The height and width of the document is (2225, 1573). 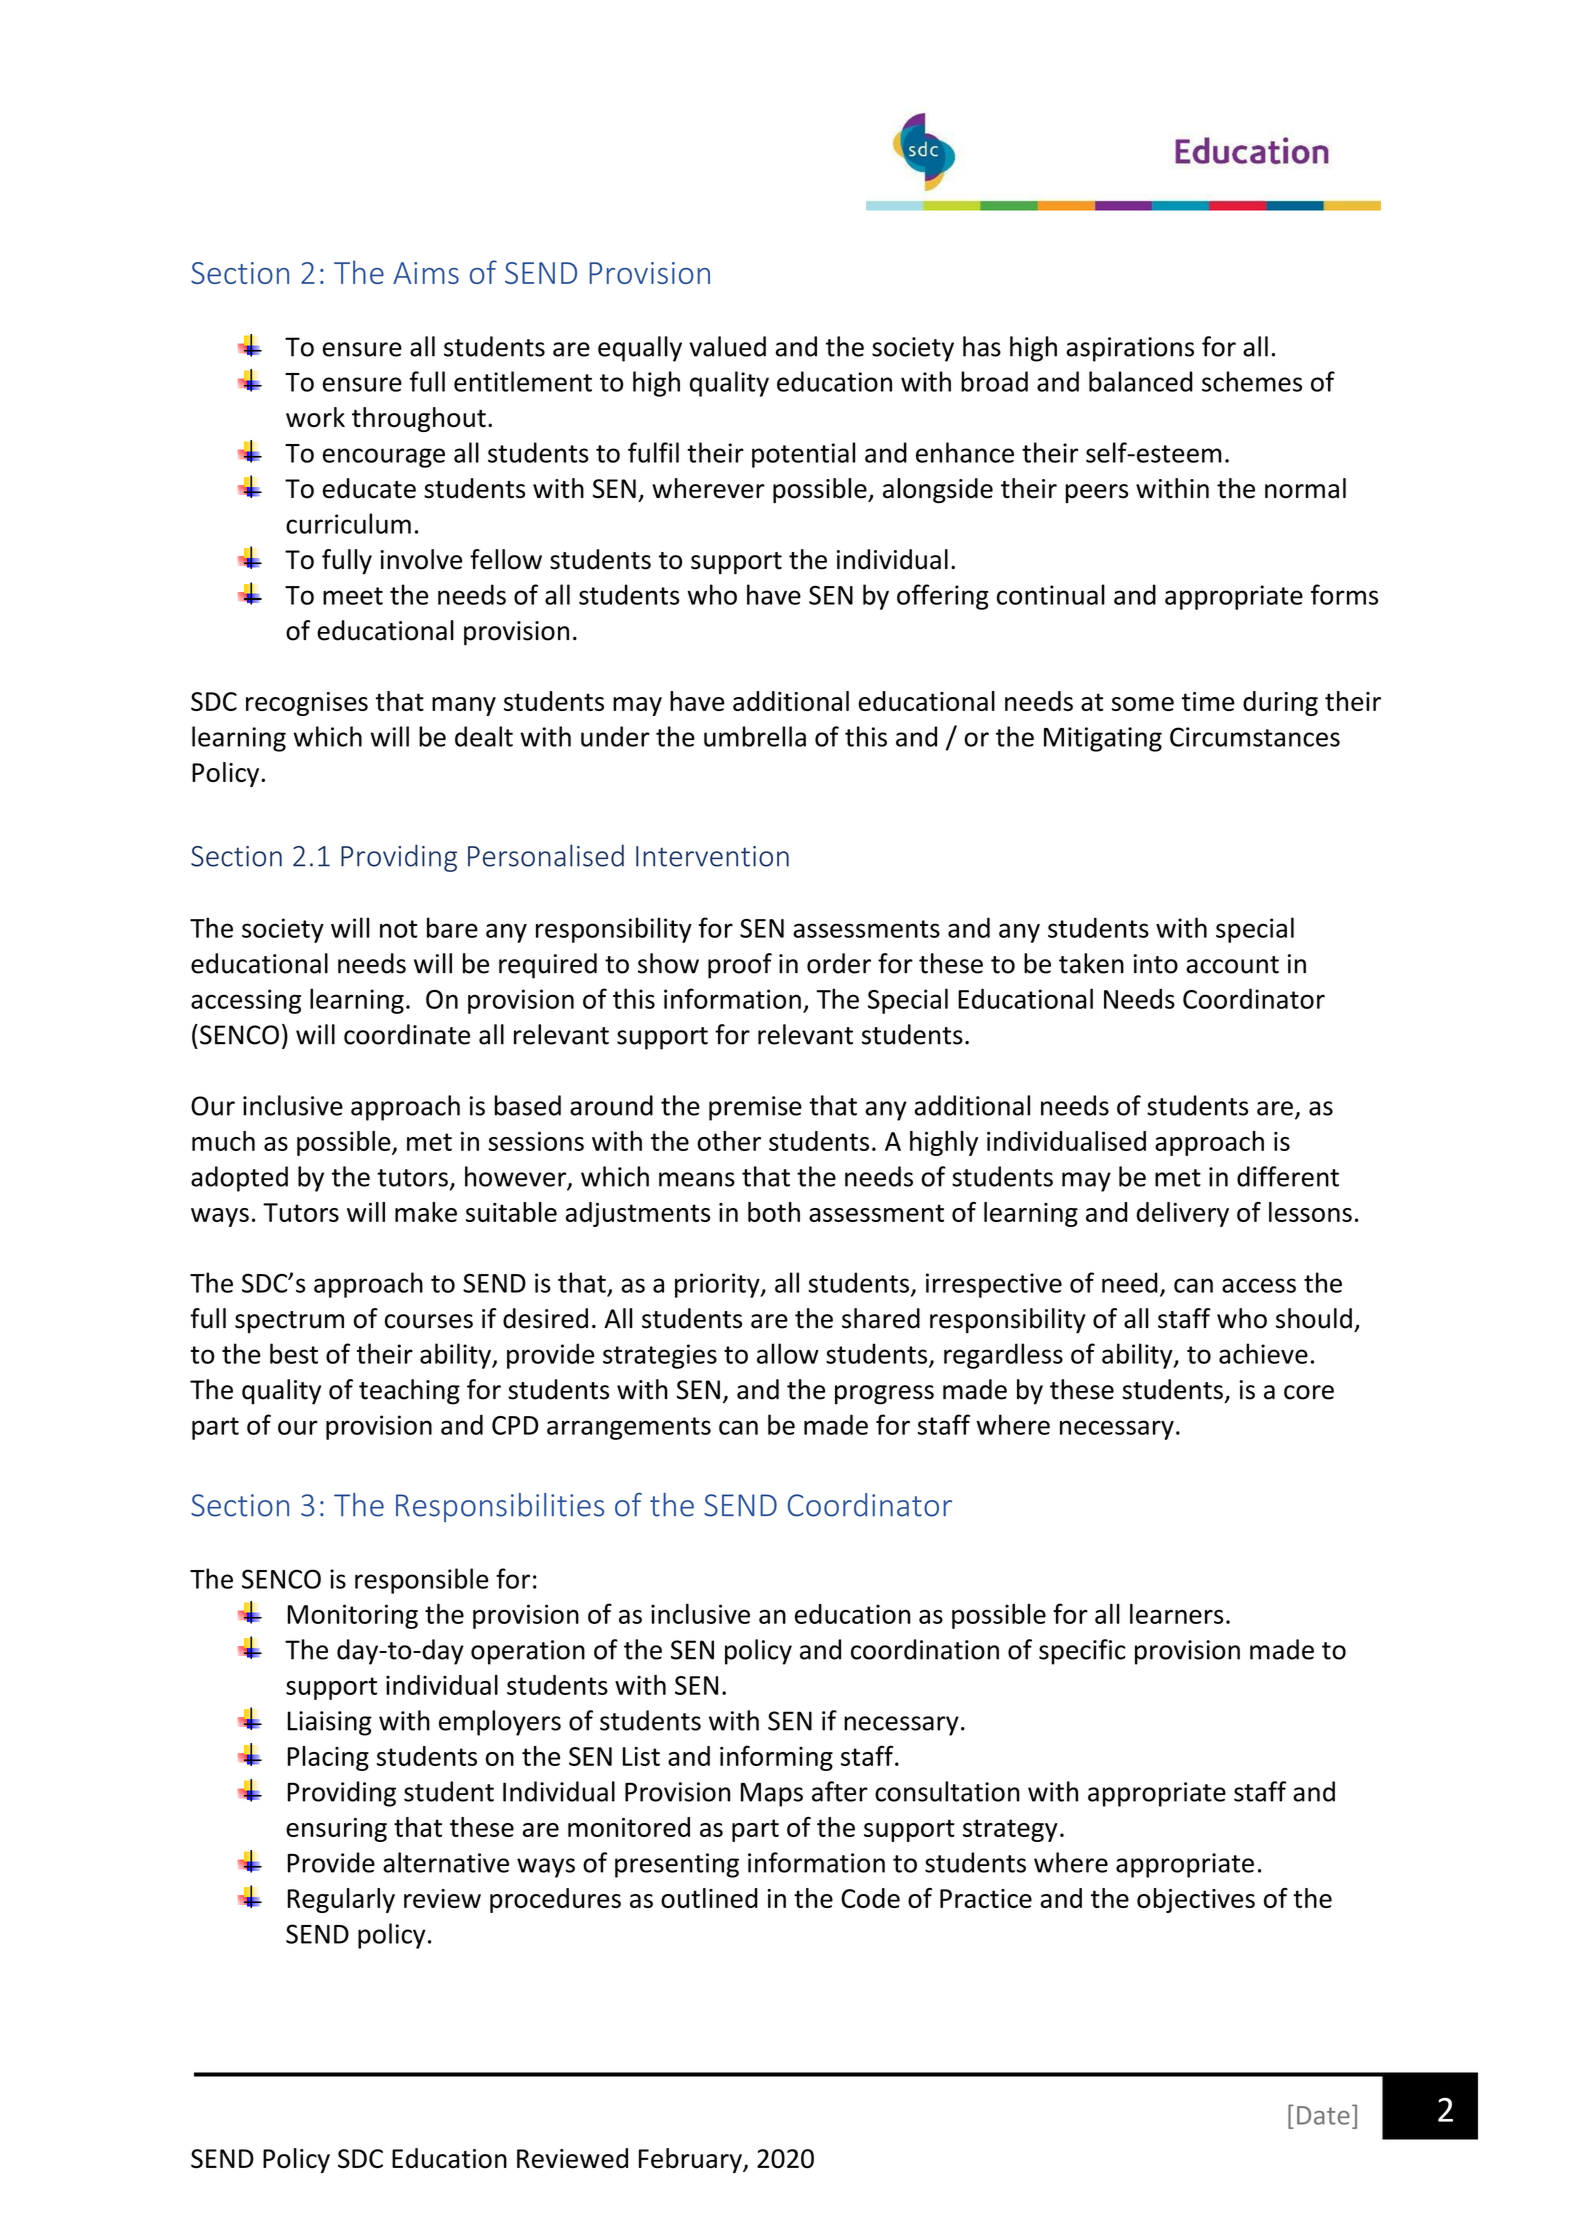 I want to click on valued, so click(x=727, y=346).
